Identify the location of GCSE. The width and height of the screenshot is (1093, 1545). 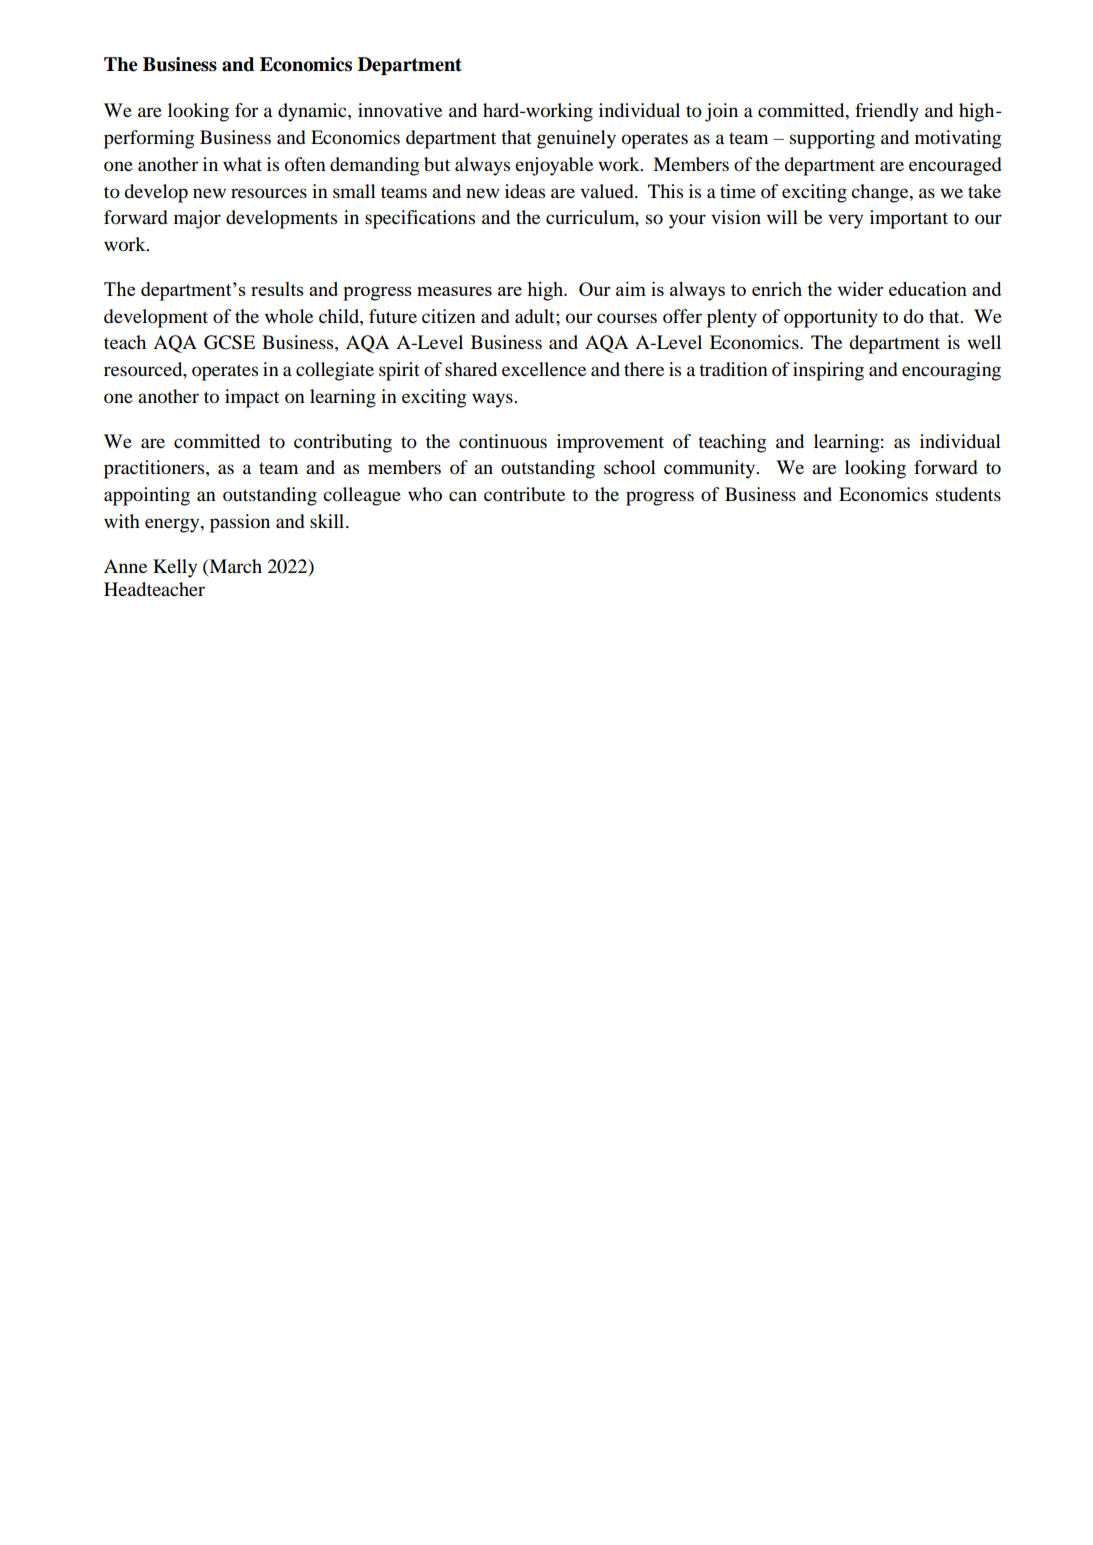
(229, 342).
